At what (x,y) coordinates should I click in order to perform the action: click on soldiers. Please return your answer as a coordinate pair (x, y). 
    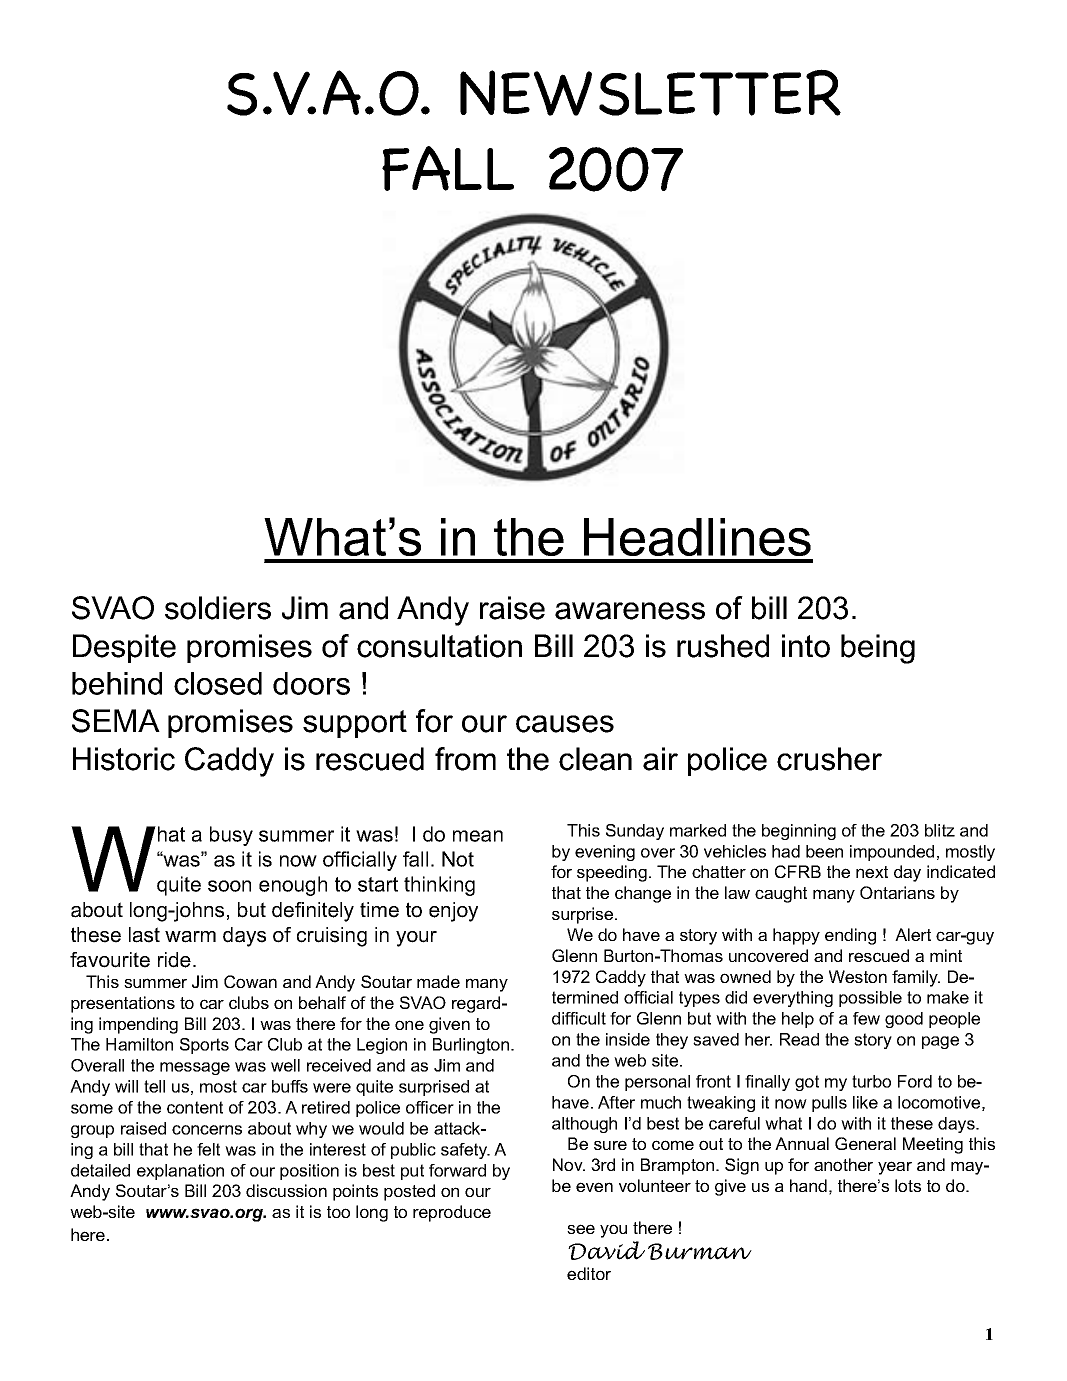
    Looking at the image, I should click on (218, 608).
